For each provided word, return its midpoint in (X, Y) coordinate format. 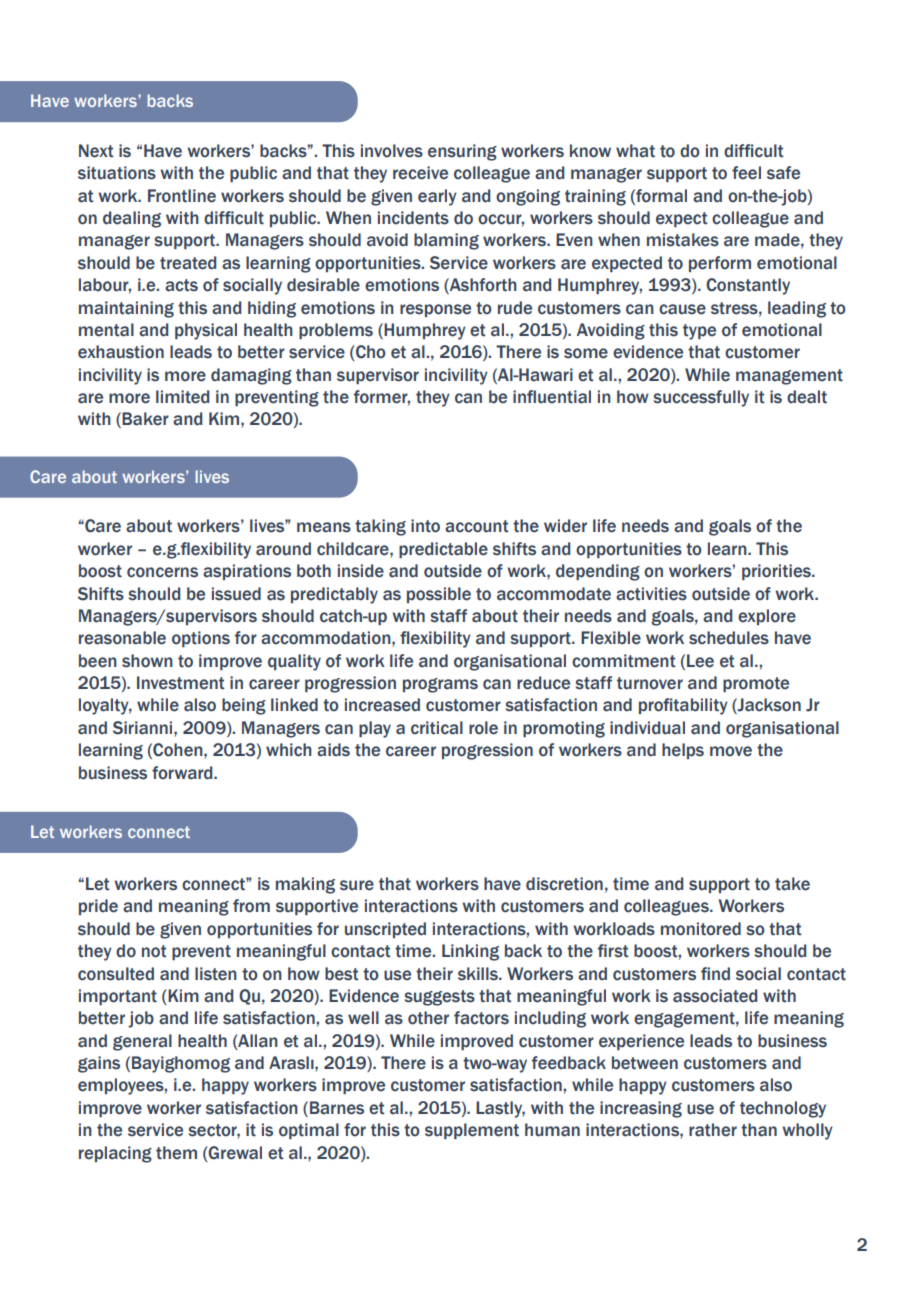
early (437, 197)
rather (713, 1130)
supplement (472, 1131)
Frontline (182, 196)
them (176, 1153)
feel (746, 173)
